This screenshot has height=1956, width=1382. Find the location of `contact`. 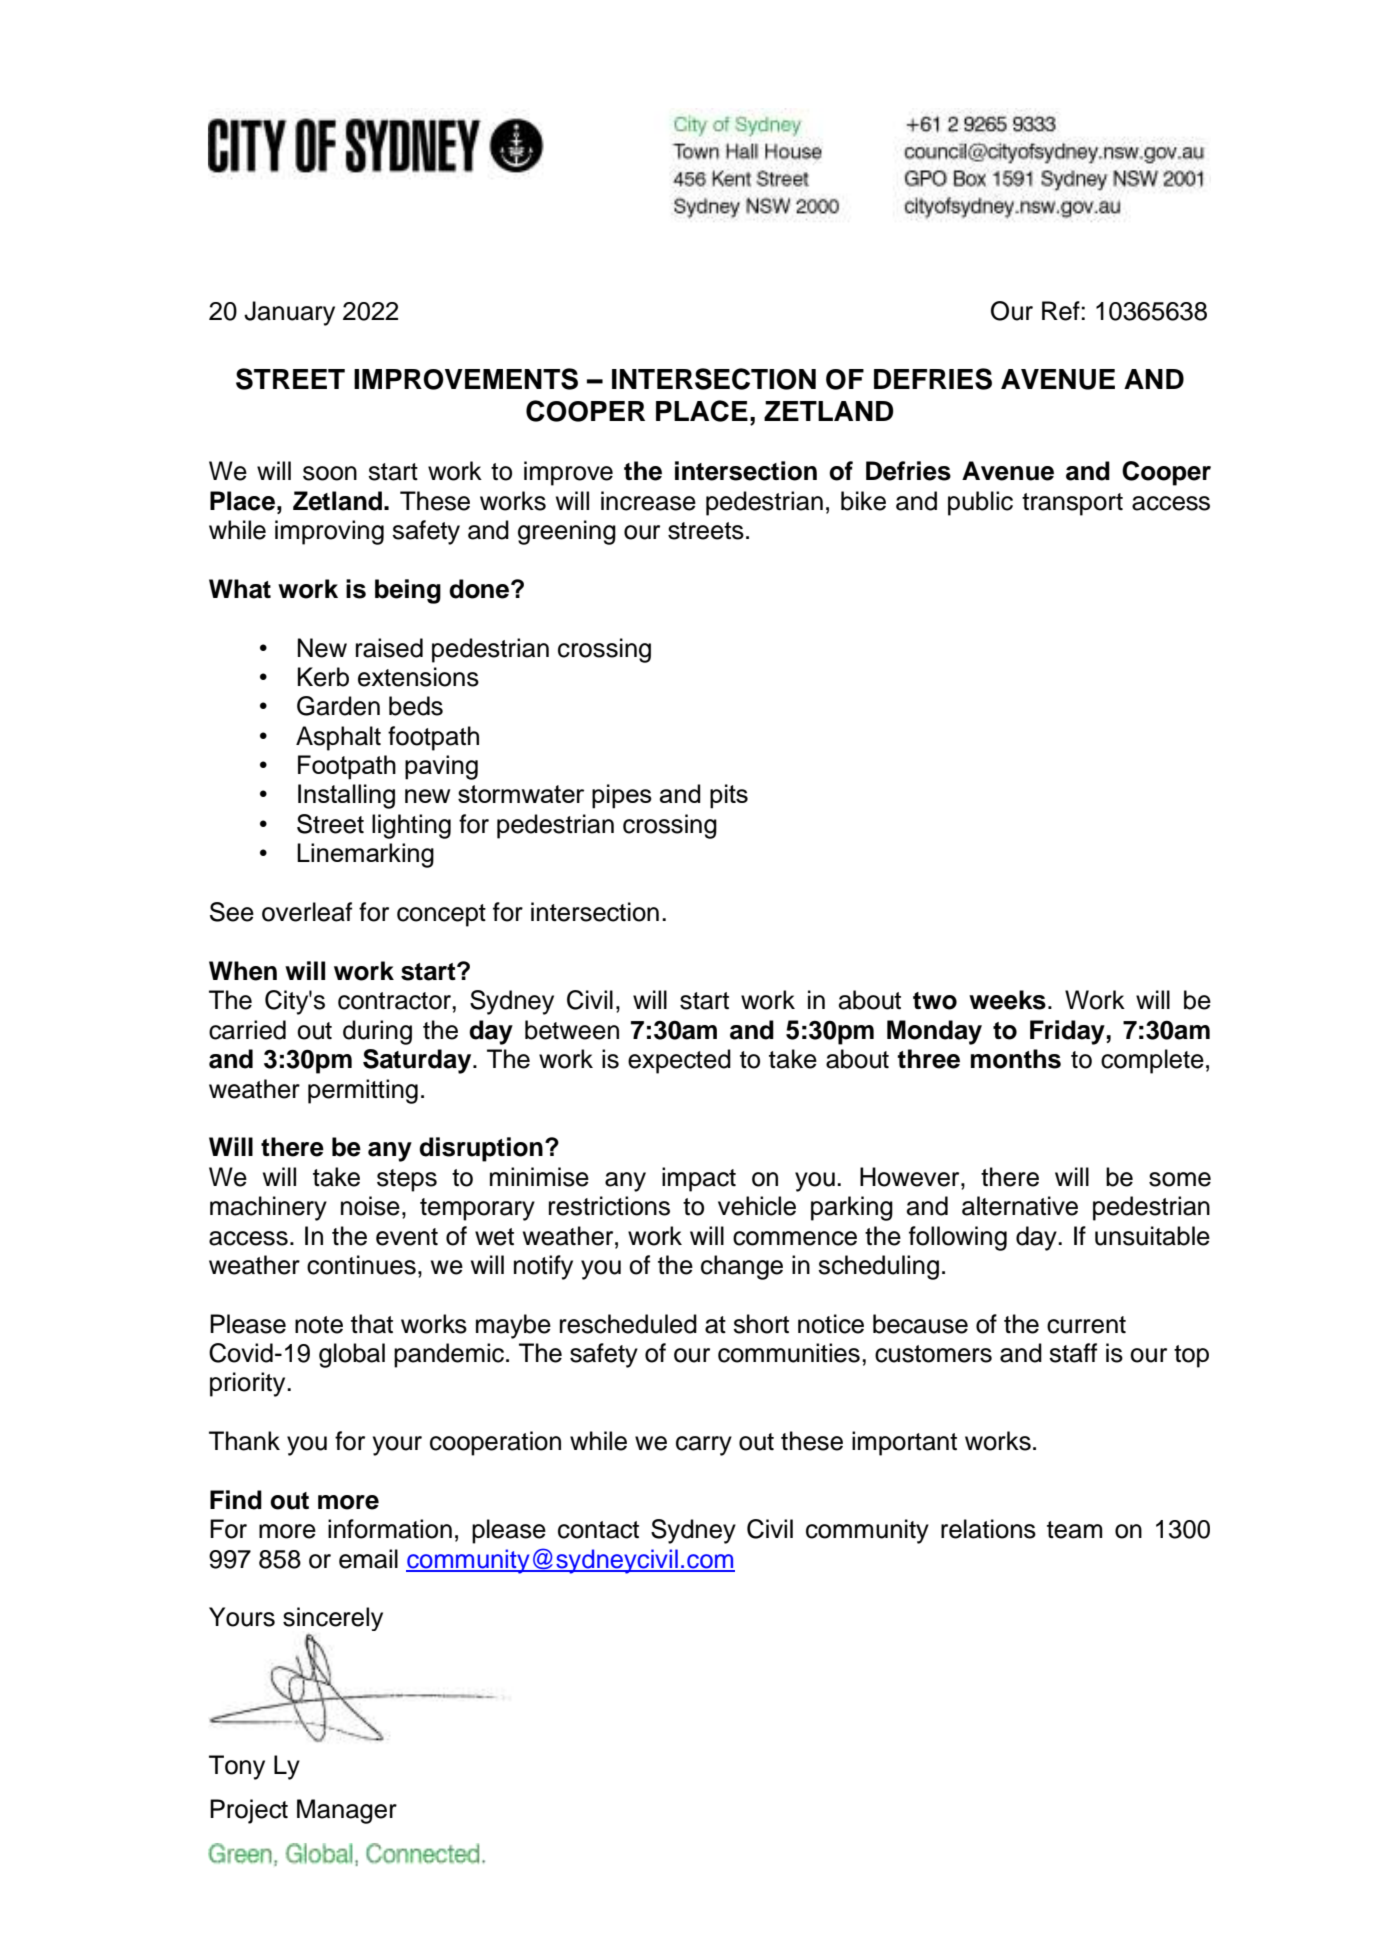

contact is located at coordinates (598, 1530).
